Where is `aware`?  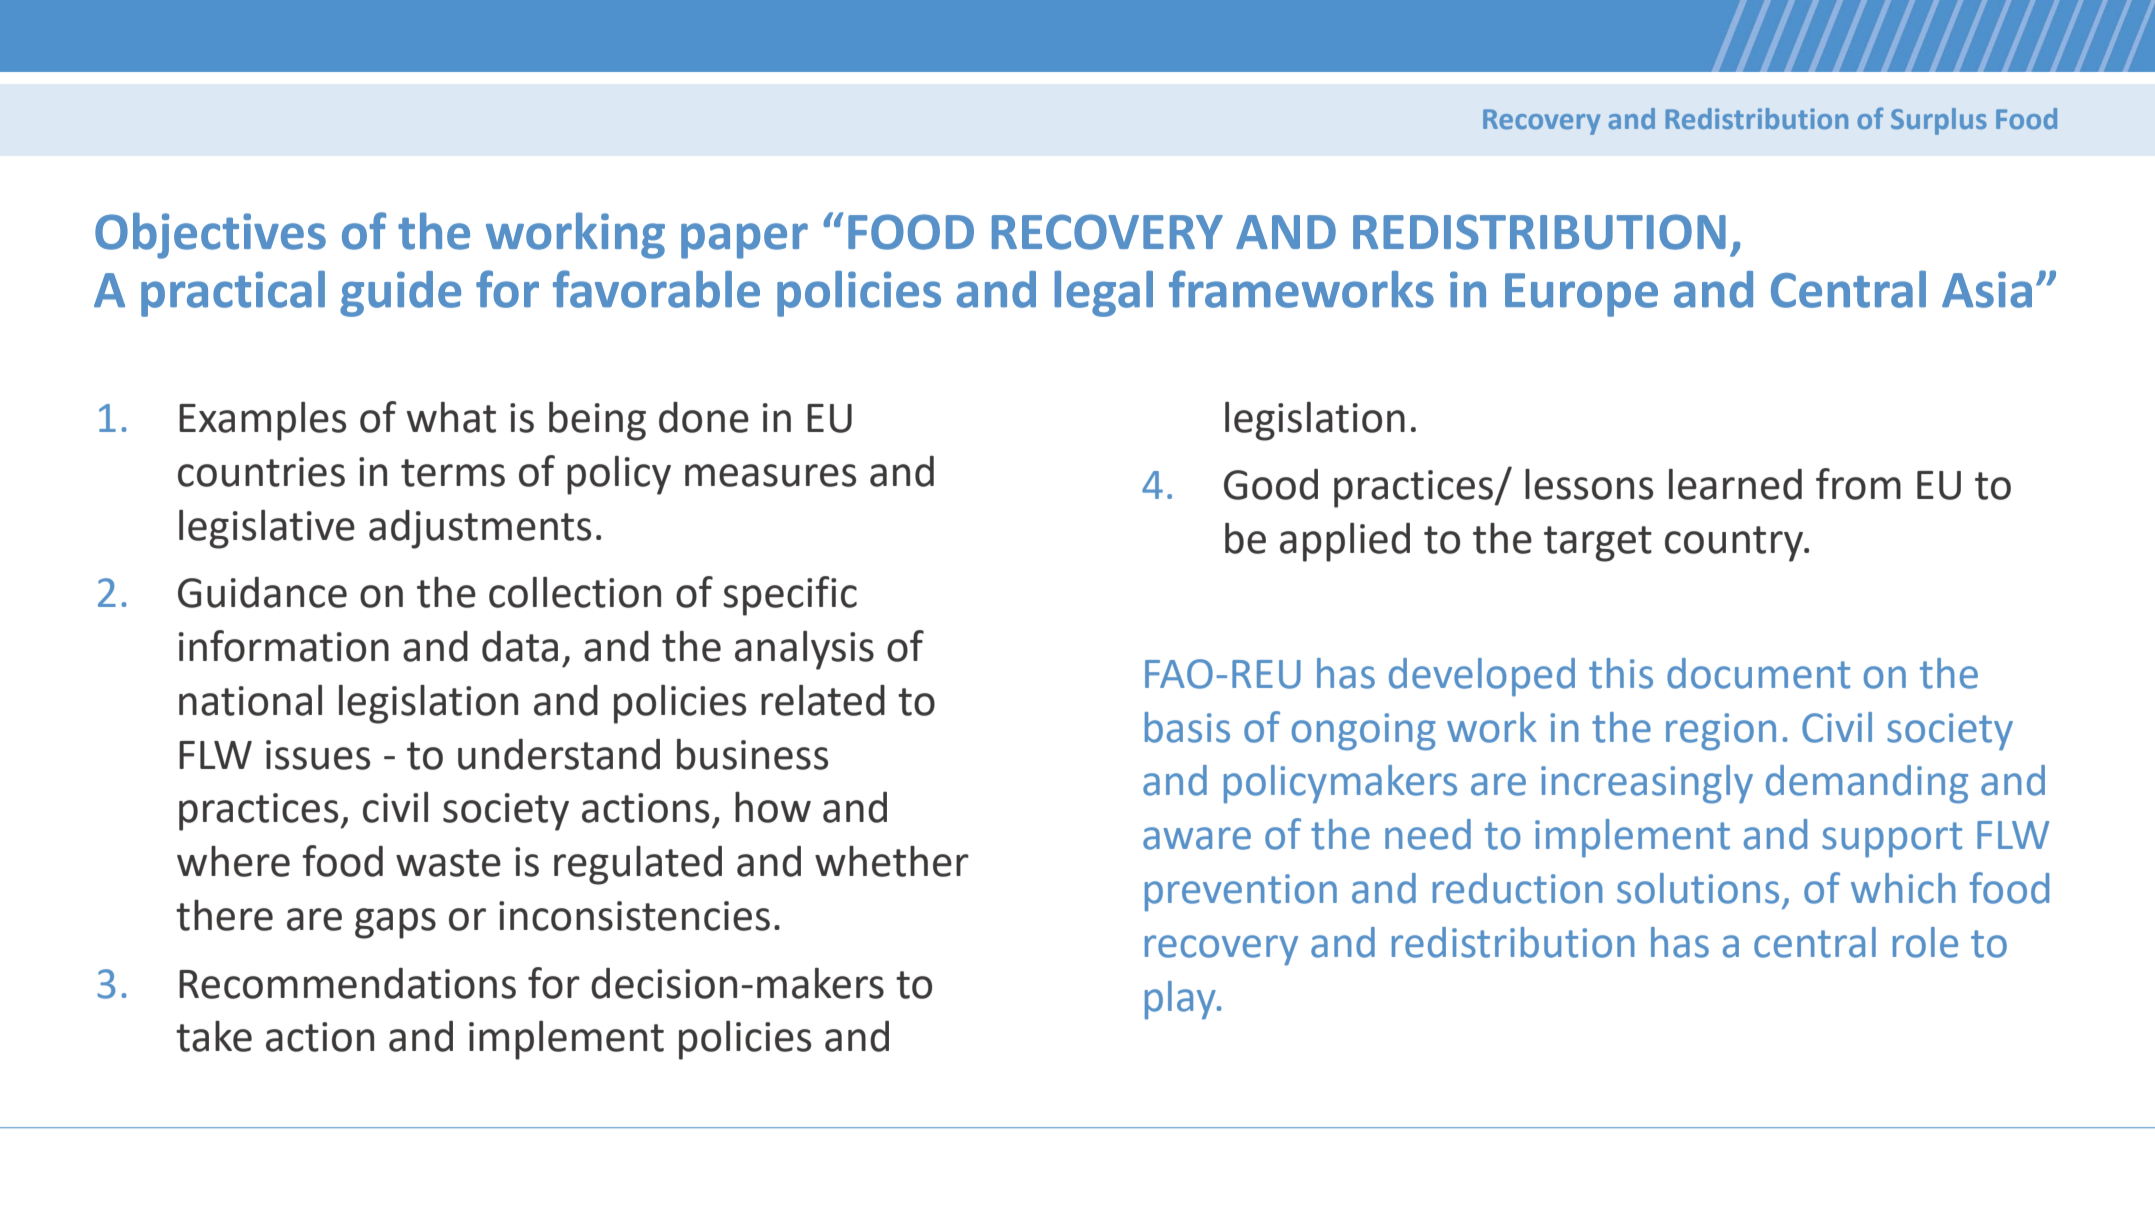 aware is located at coordinates (1197, 838).
